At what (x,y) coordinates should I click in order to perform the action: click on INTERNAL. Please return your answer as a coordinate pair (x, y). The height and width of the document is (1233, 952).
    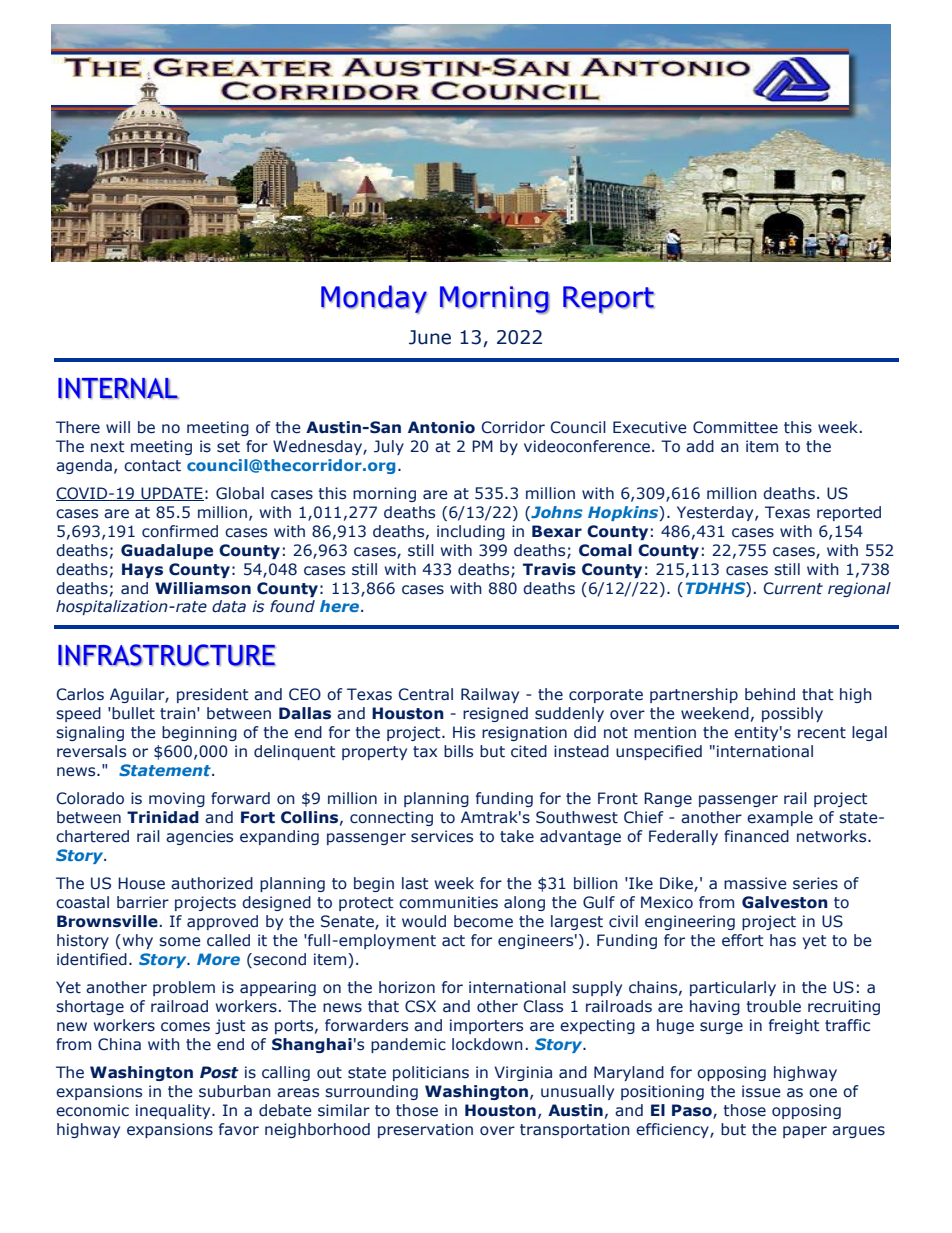
    Looking at the image, I should click on (118, 388).
